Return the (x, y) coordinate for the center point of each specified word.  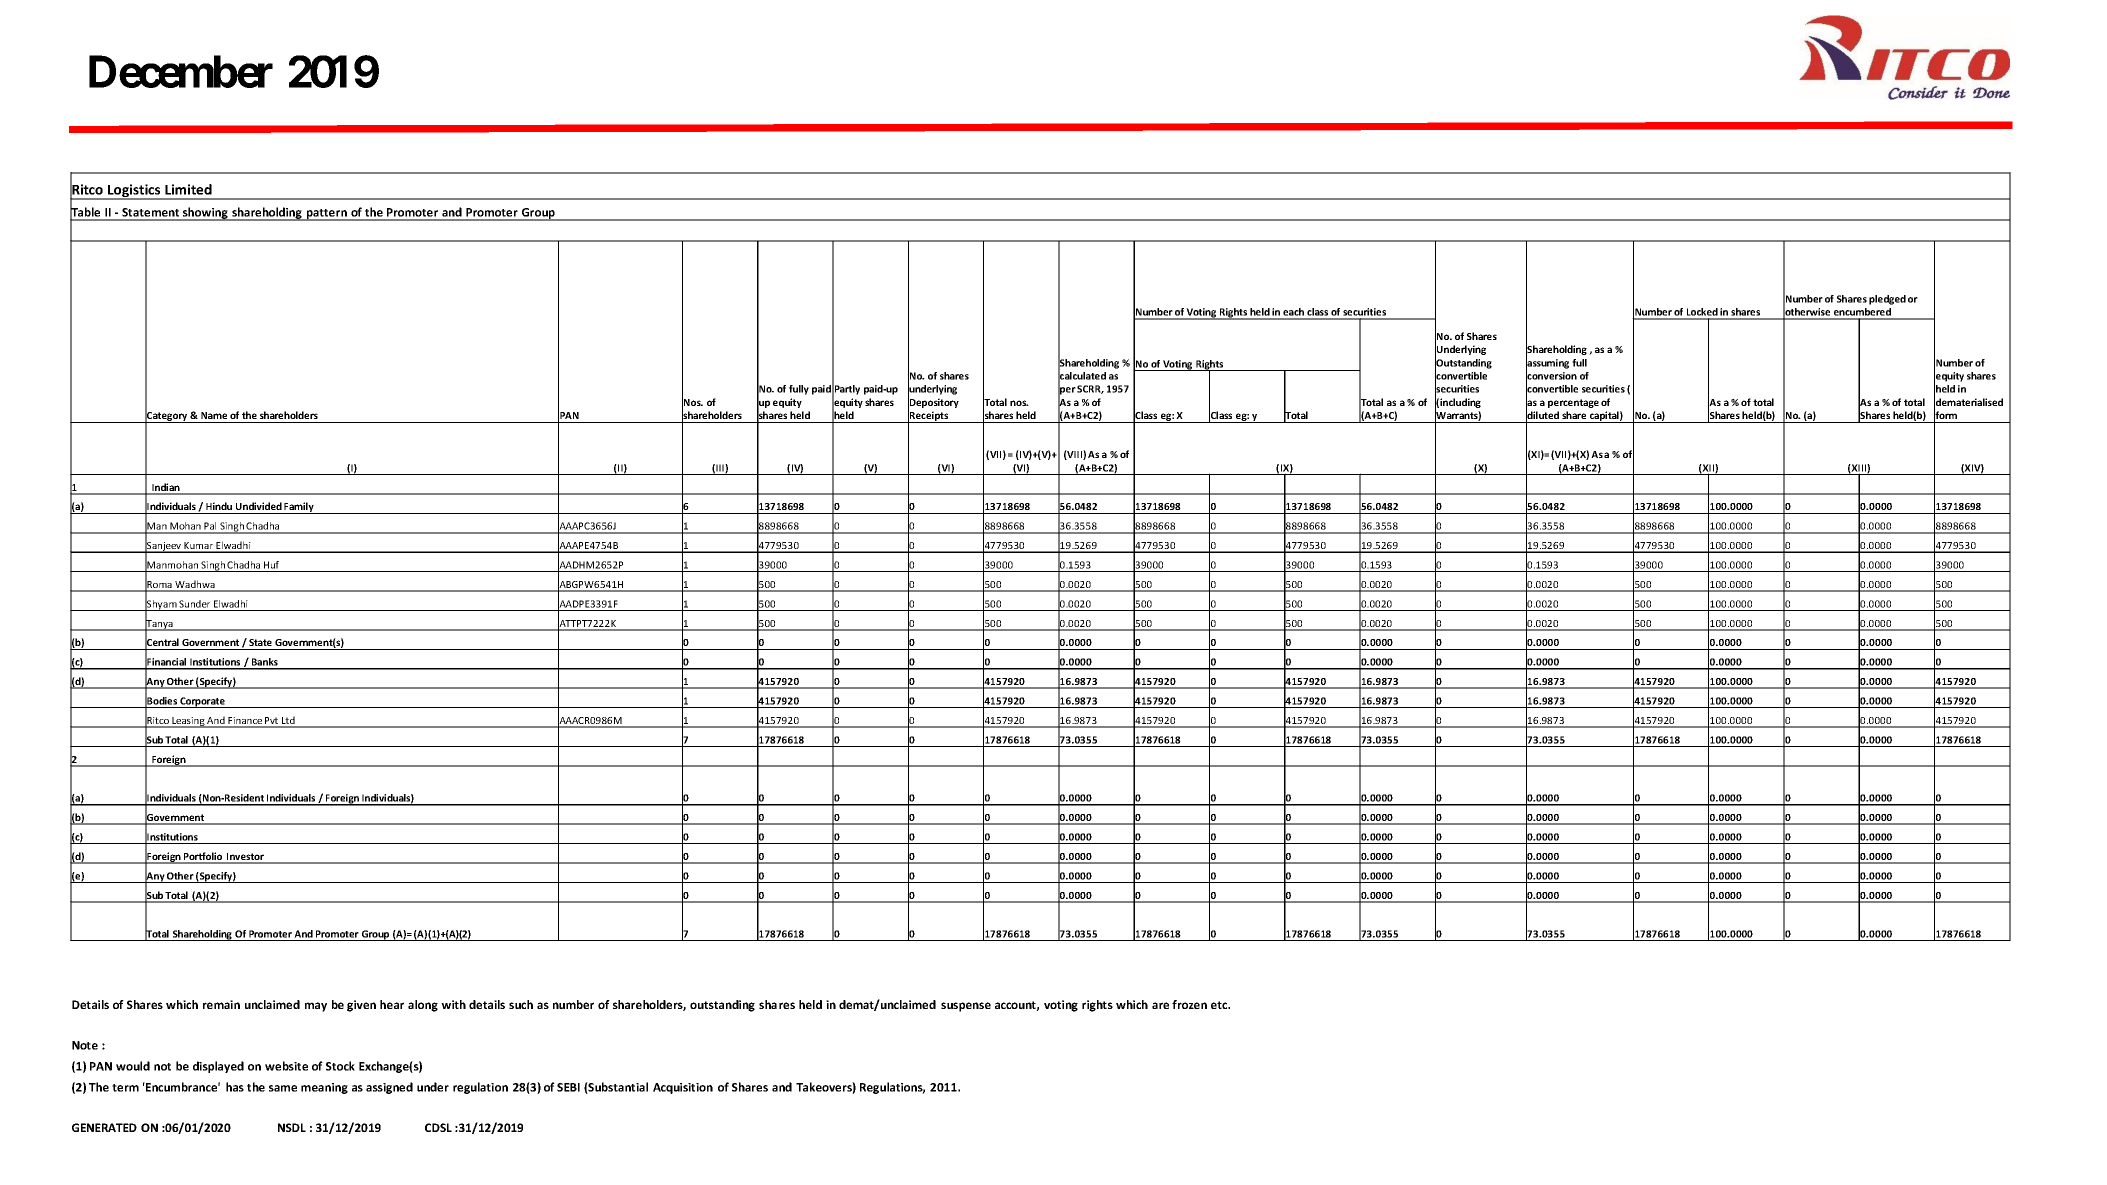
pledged (1887, 300)
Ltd (288, 721)
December (181, 72)
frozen (1189, 1004)
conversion (1551, 376)
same (283, 1088)
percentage (1573, 403)
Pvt (272, 722)
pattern (327, 215)
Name (214, 415)
